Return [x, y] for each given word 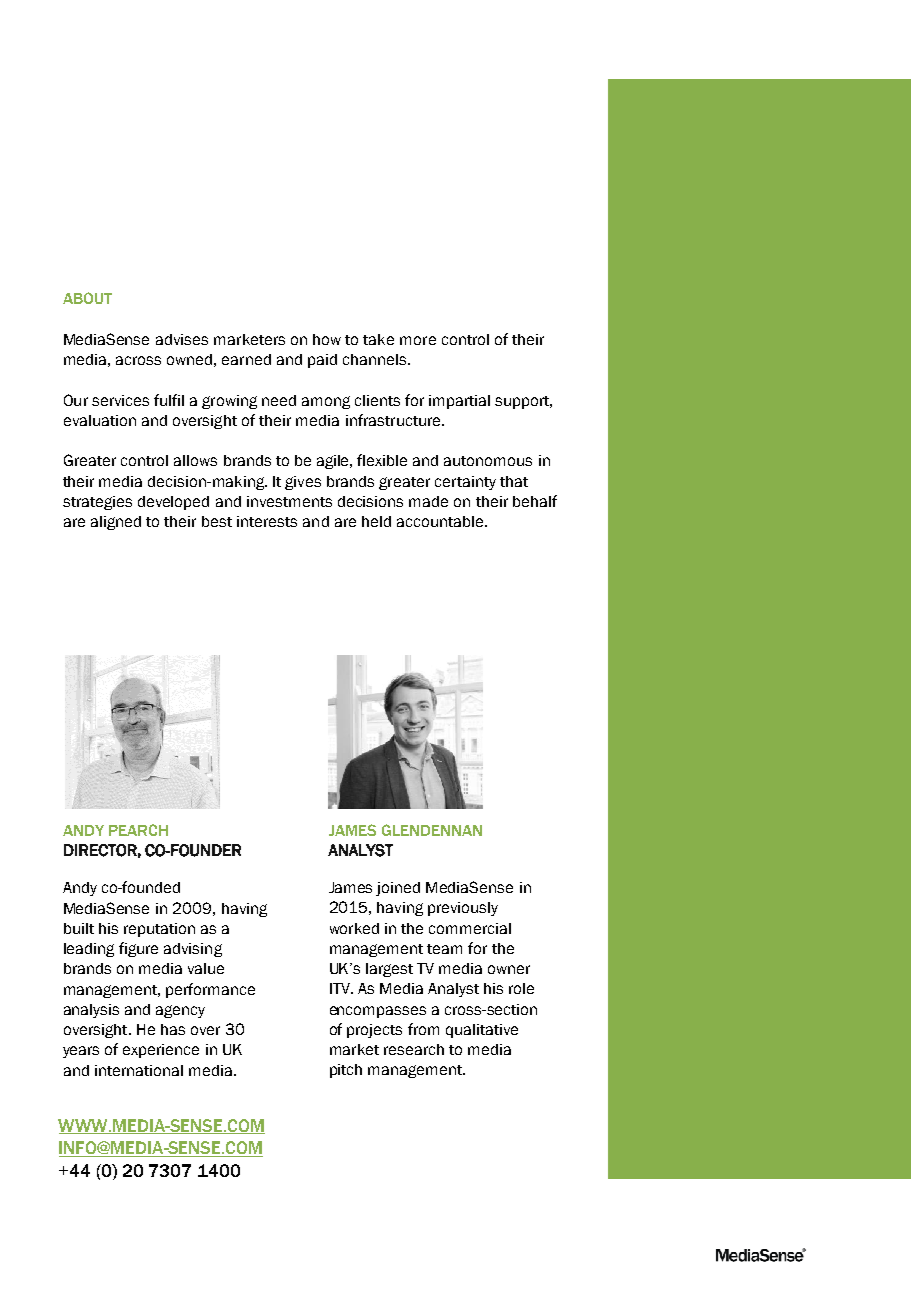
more [418, 340]
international [139, 1070]
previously [463, 909]
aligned [116, 523]
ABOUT [87, 298]
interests [267, 521]
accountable [440, 521]
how [327, 339]
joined [398, 889]
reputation [159, 930]
